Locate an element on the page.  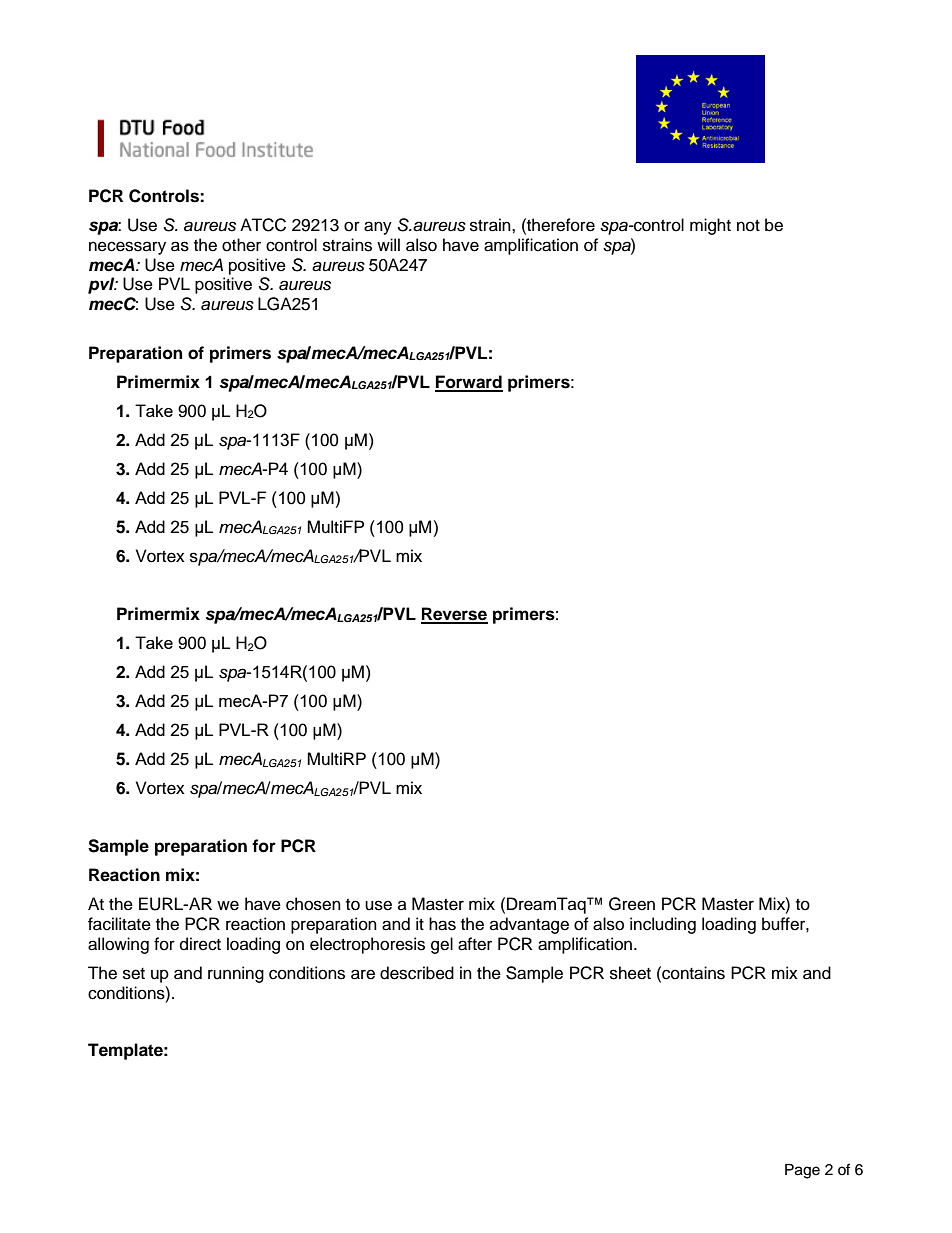
other is located at coordinates (241, 245).
